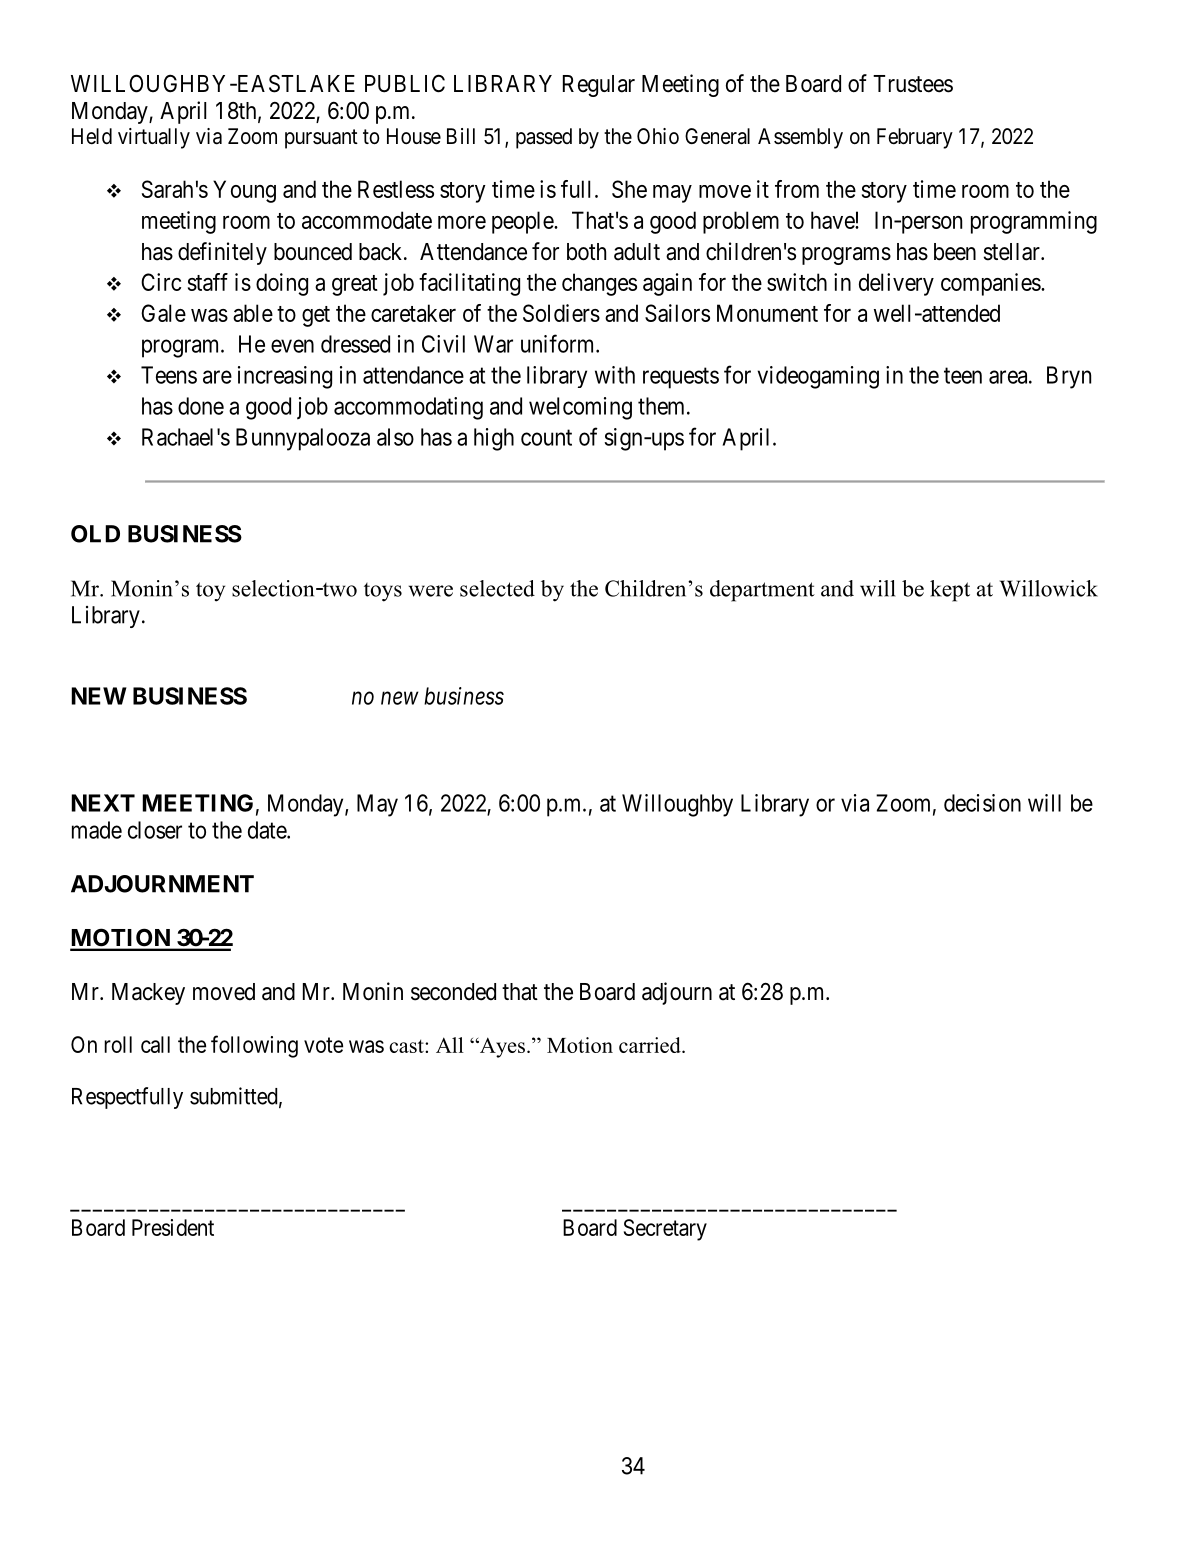 The width and height of the page is (1194, 1545). I want to click on President, so click(173, 1227).
